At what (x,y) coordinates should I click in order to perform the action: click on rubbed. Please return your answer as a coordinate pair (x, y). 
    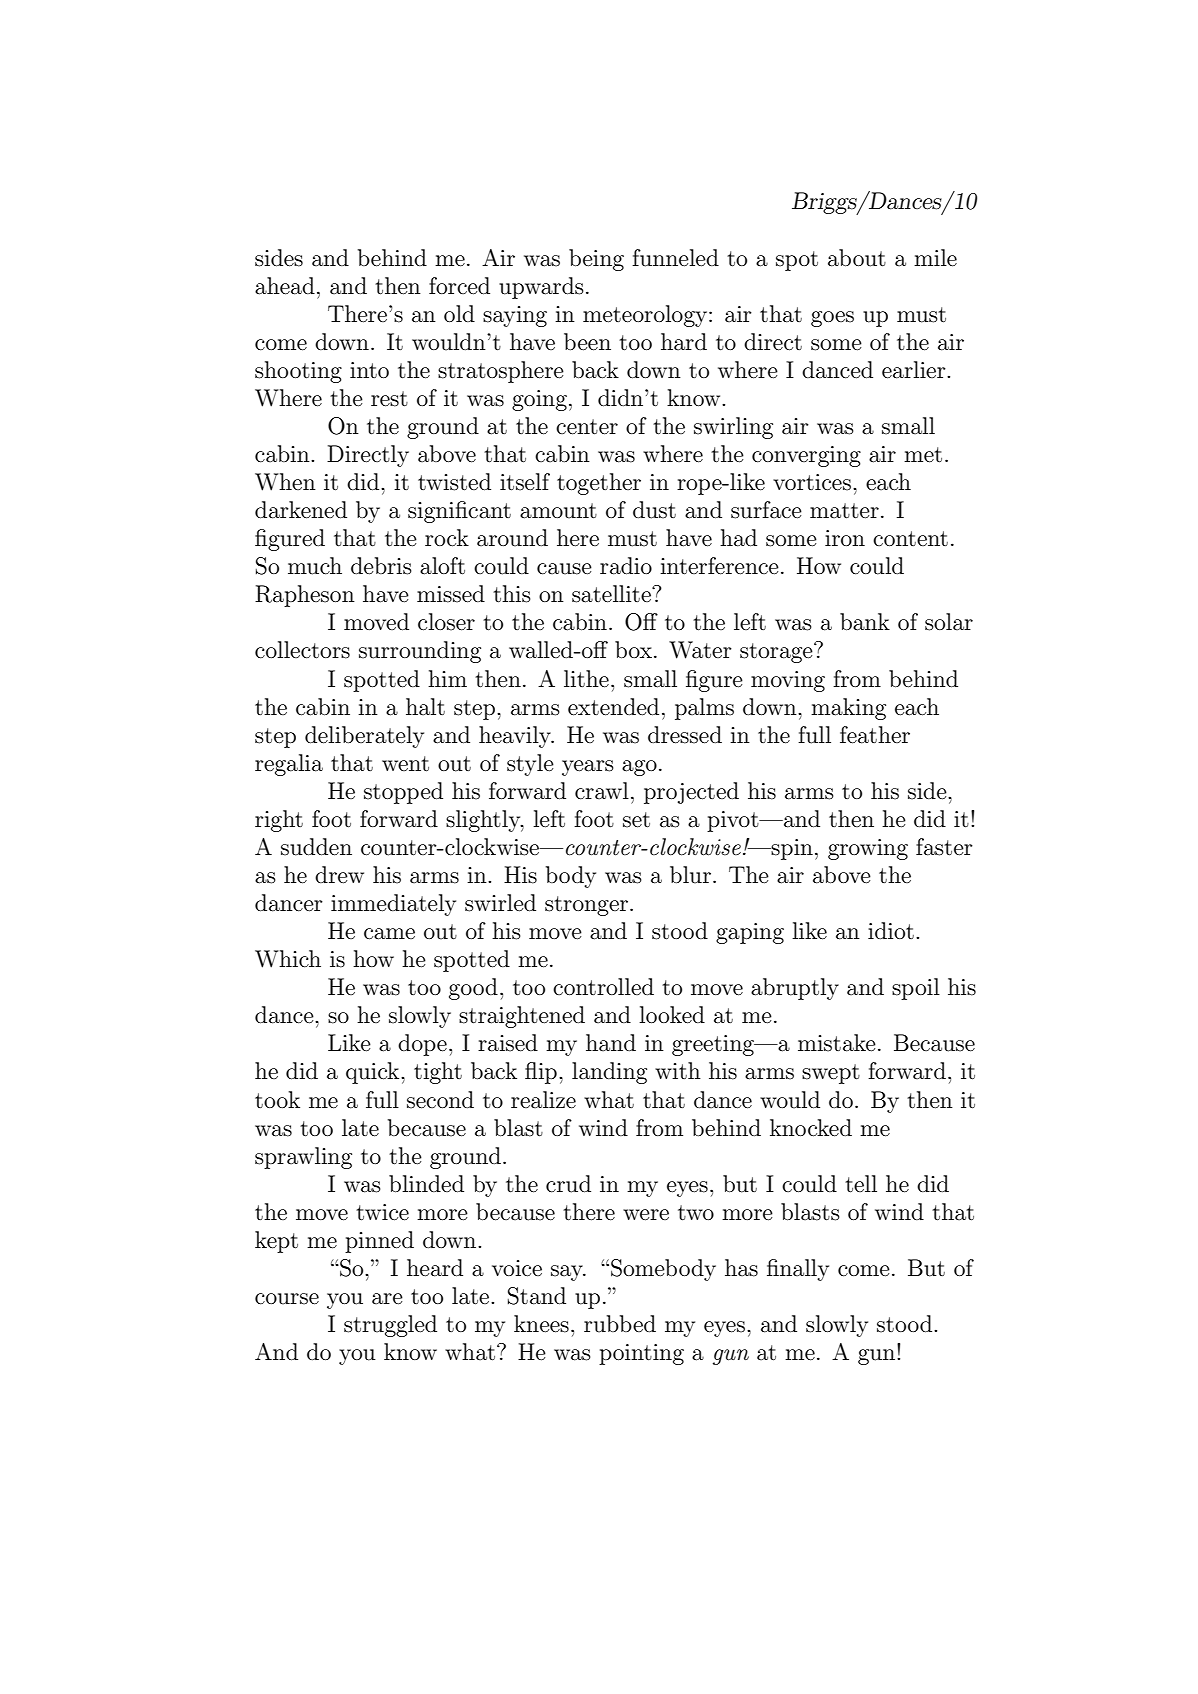
    Looking at the image, I should click on (620, 1324).
